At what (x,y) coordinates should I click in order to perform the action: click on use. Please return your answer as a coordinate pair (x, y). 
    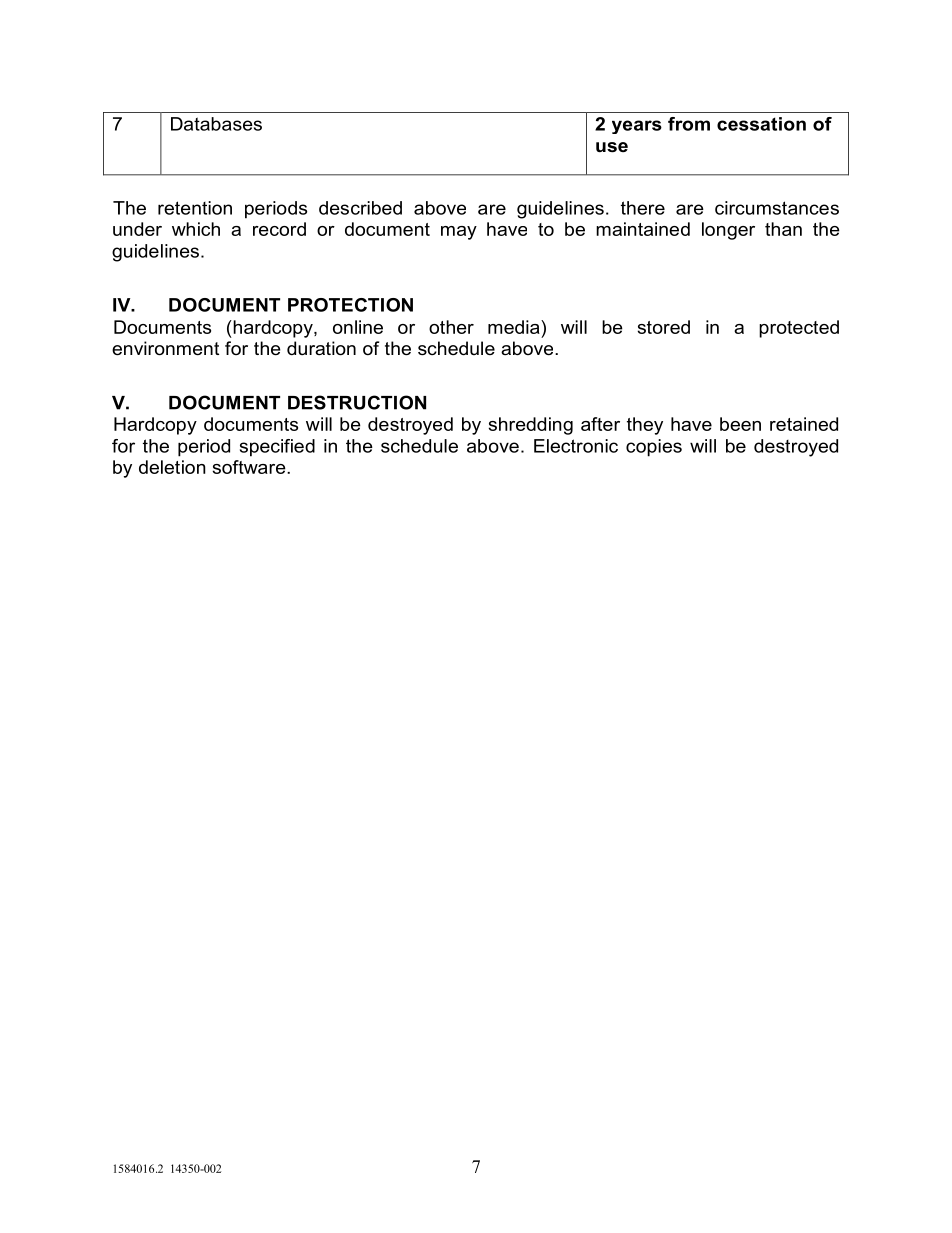
    Looking at the image, I should click on (612, 147).
